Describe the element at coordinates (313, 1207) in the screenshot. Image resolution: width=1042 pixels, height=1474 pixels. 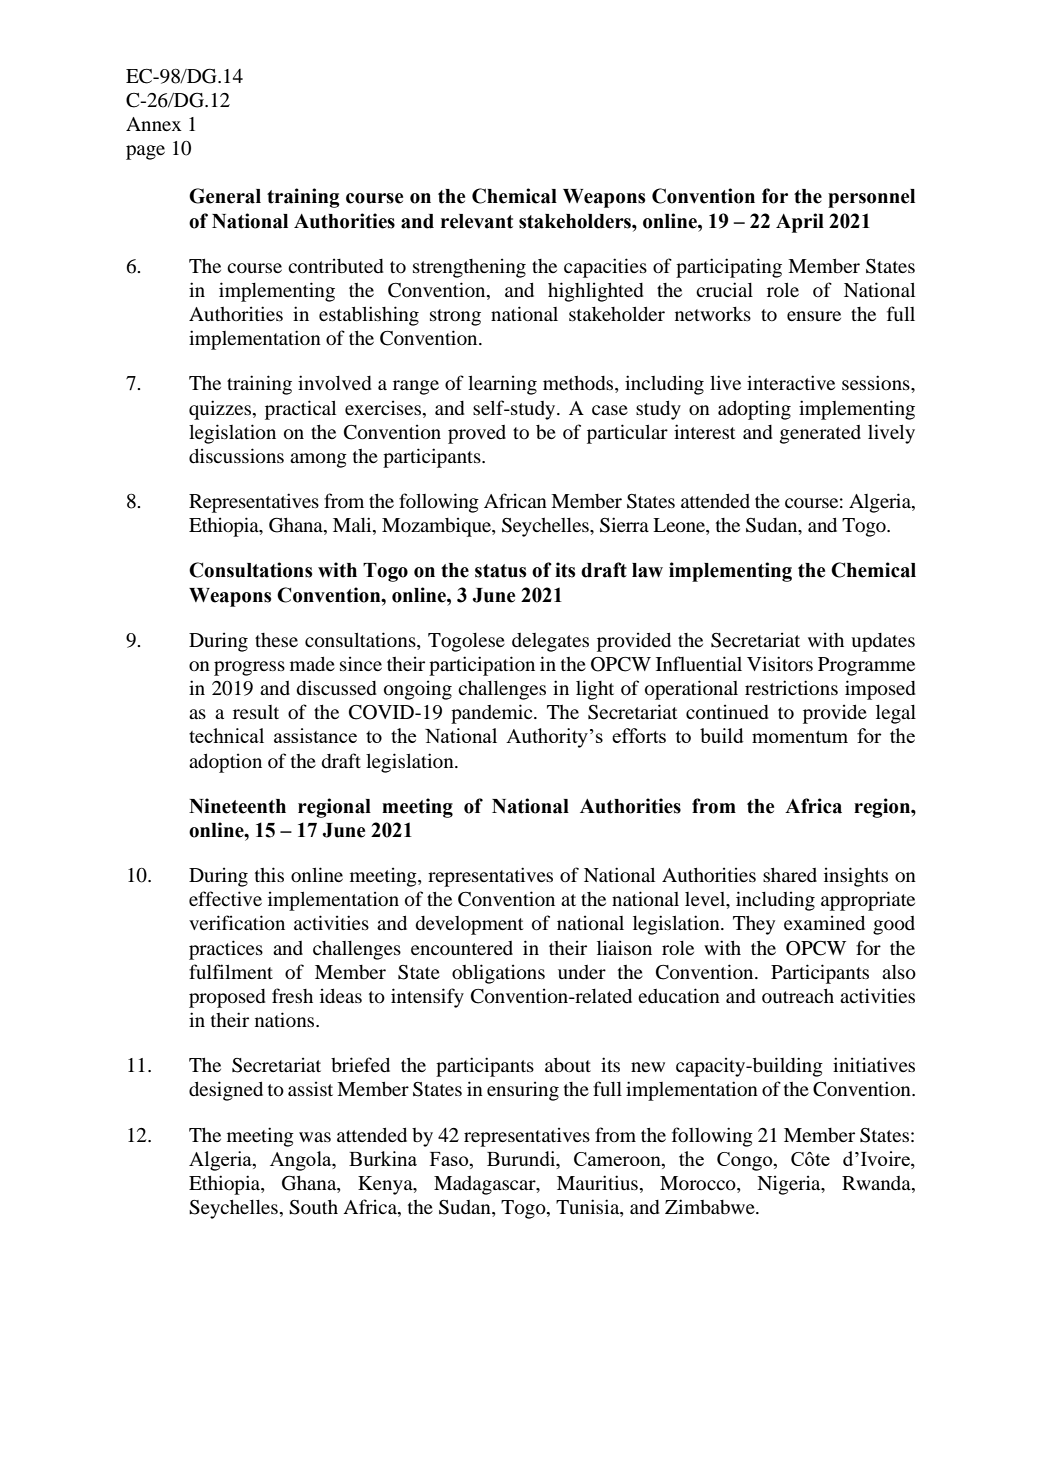
I see `South` at that location.
